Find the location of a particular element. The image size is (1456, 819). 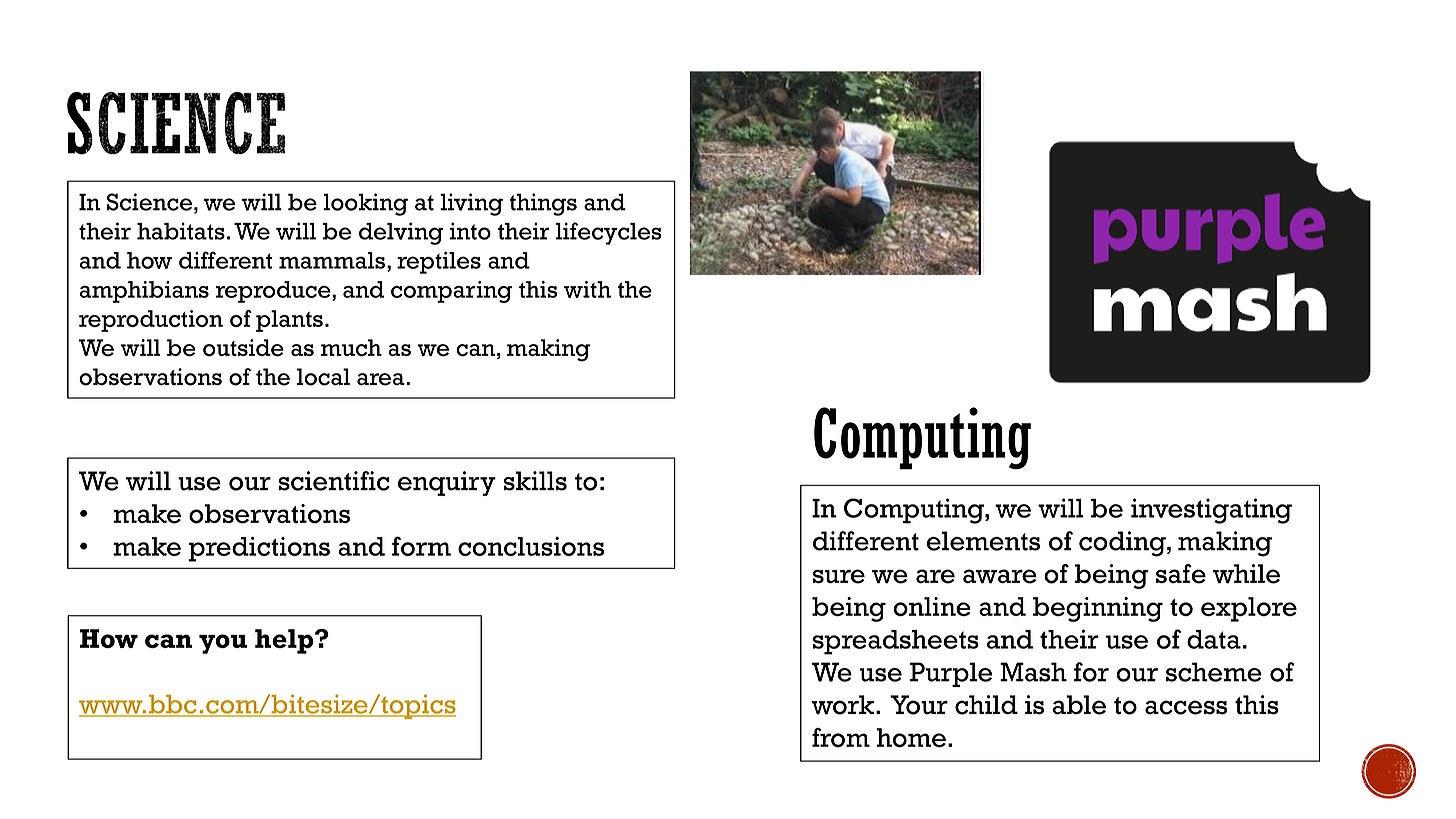

skills is located at coordinates (535, 481).
